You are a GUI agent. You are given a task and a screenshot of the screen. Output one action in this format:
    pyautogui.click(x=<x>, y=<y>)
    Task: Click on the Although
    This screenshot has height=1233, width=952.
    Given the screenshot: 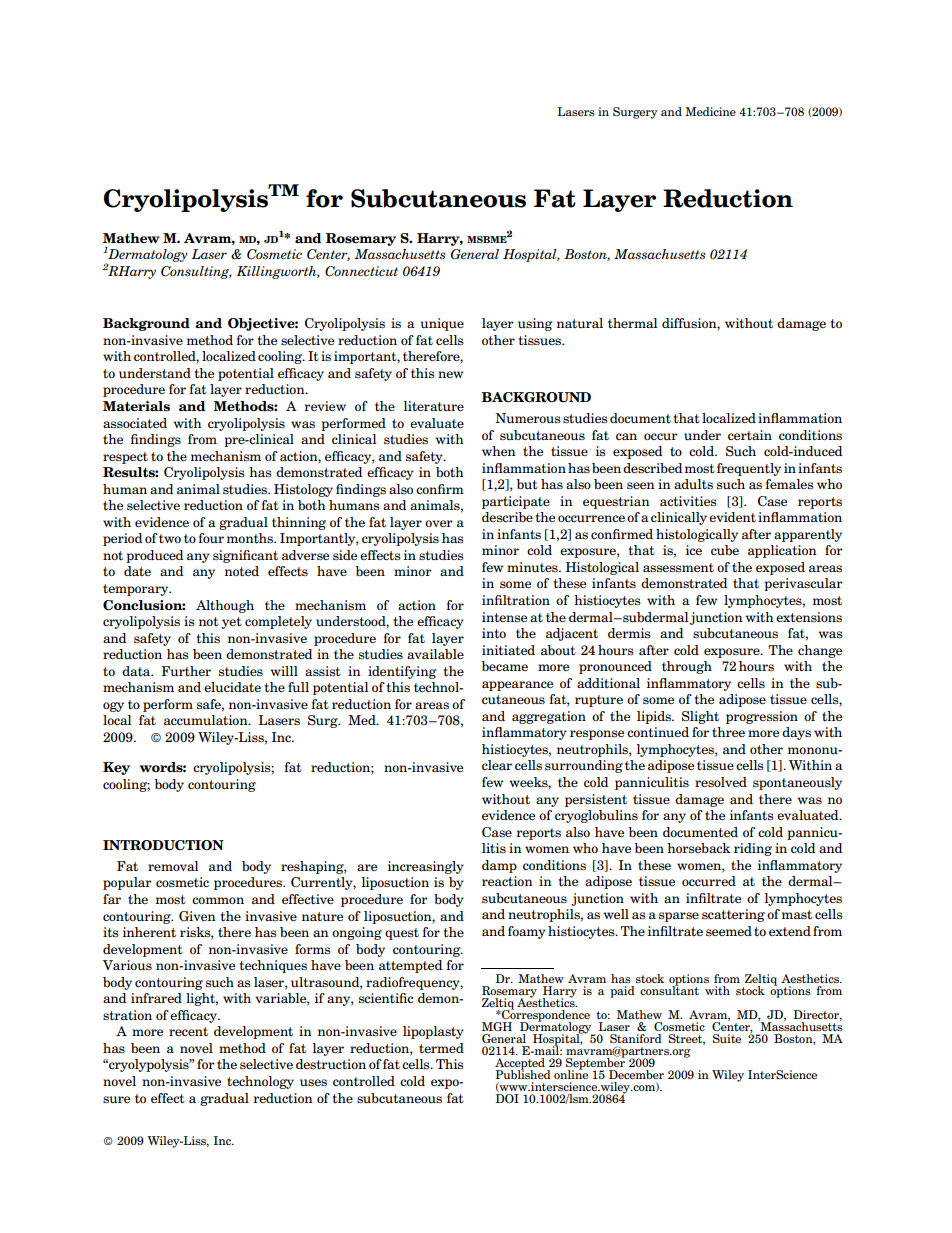 What is the action you would take?
    pyautogui.click(x=225, y=606)
